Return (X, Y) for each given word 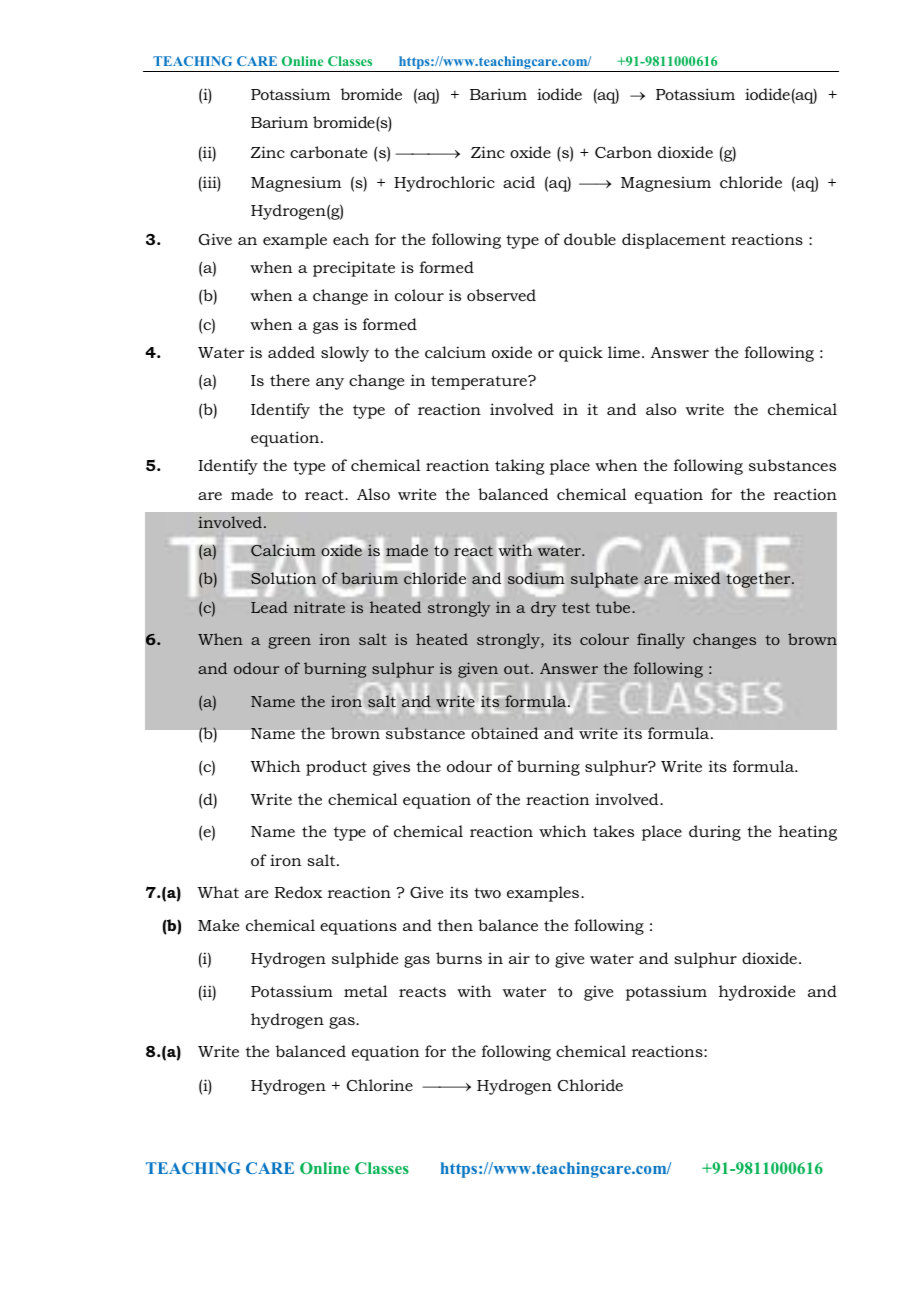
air (519, 958)
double (590, 239)
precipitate (354, 269)
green (289, 643)
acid (519, 182)
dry (543, 609)
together (759, 580)
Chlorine (380, 1085)
